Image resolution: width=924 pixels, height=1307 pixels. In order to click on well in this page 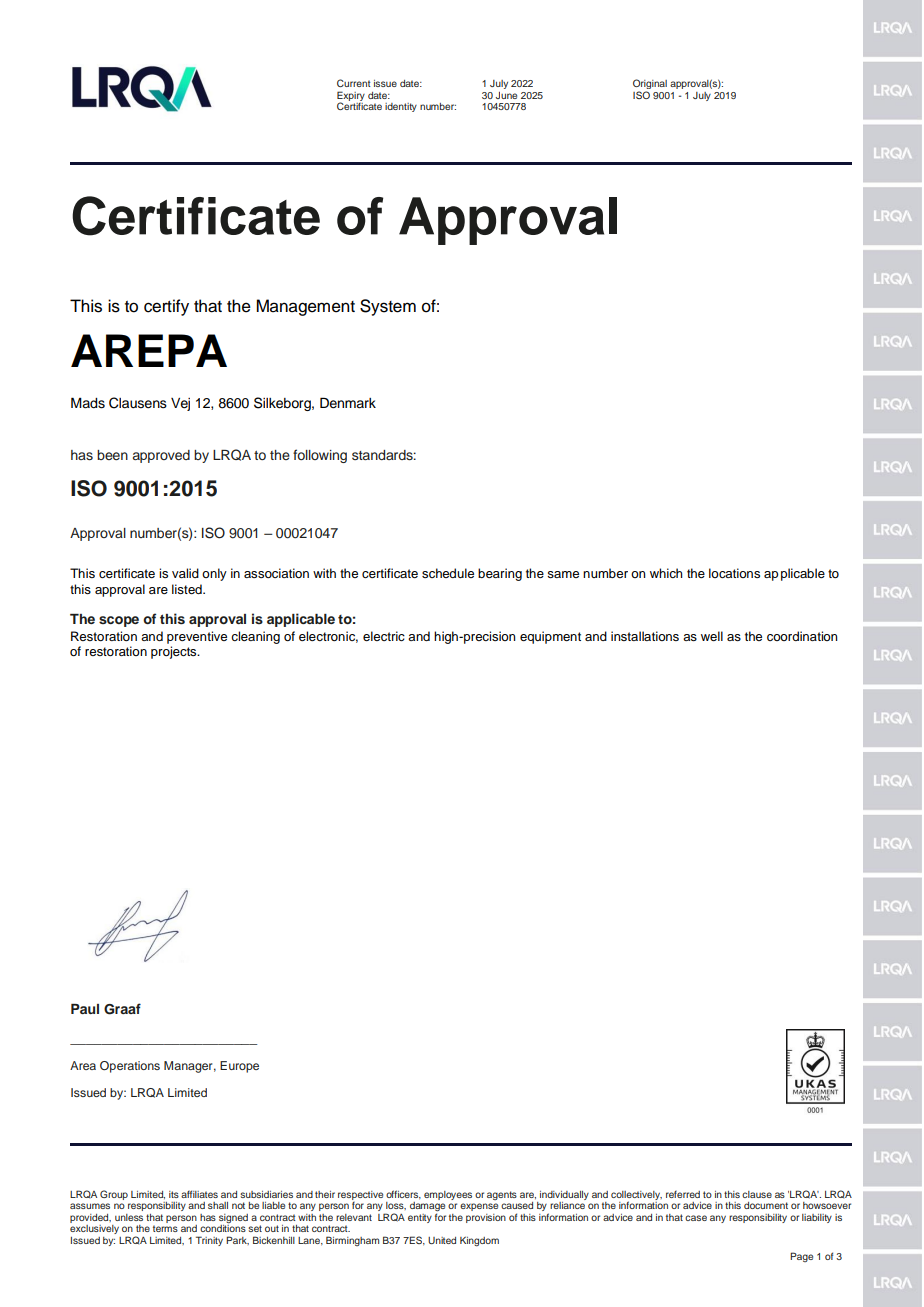, I will do `click(712, 636)`.
